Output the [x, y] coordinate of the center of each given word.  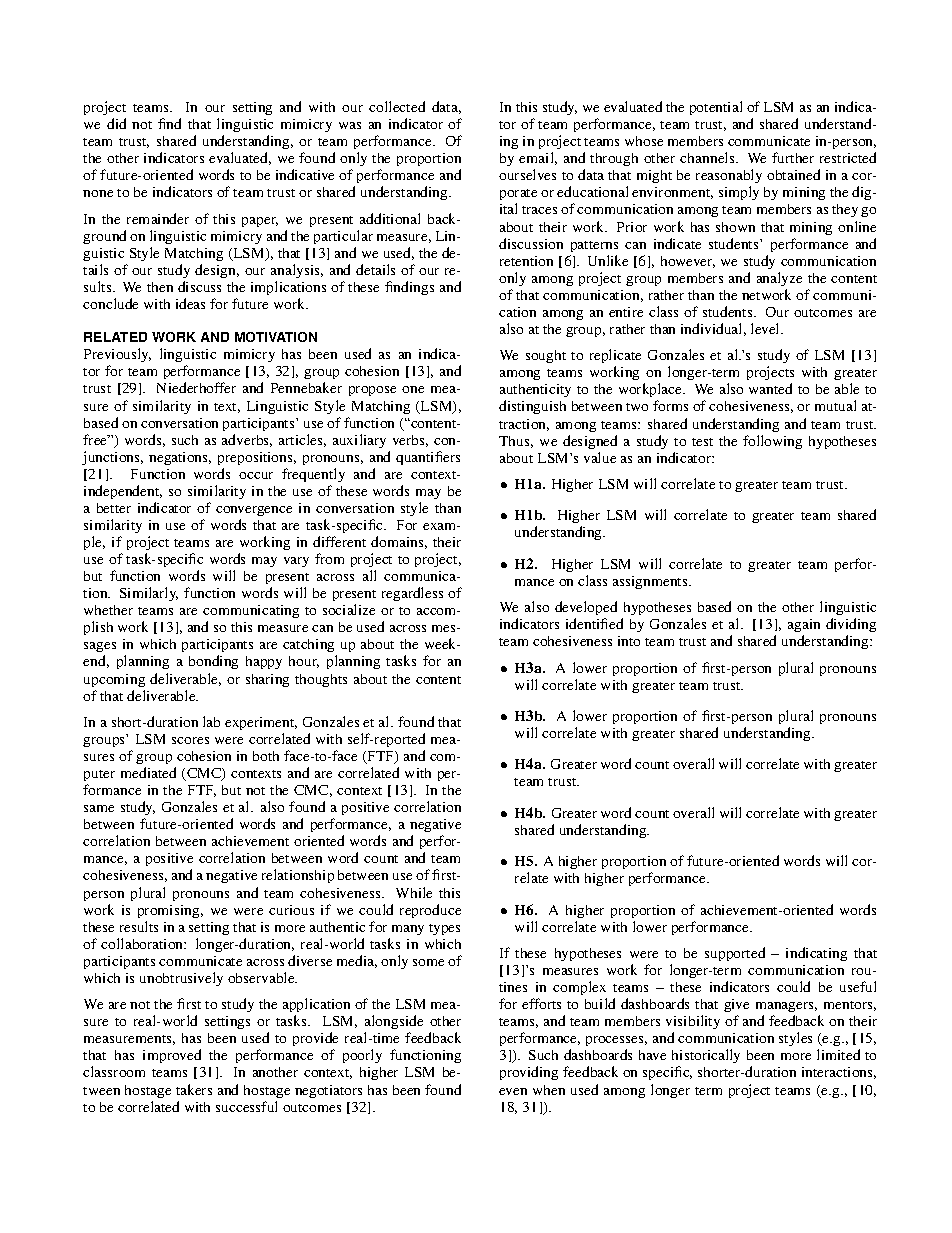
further [793, 157]
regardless [412, 594]
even [513, 1091]
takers [194, 1089]
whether [108, 610]
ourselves [527, 174]
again [804, 627]
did [116, 123]
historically [706, 1058]
